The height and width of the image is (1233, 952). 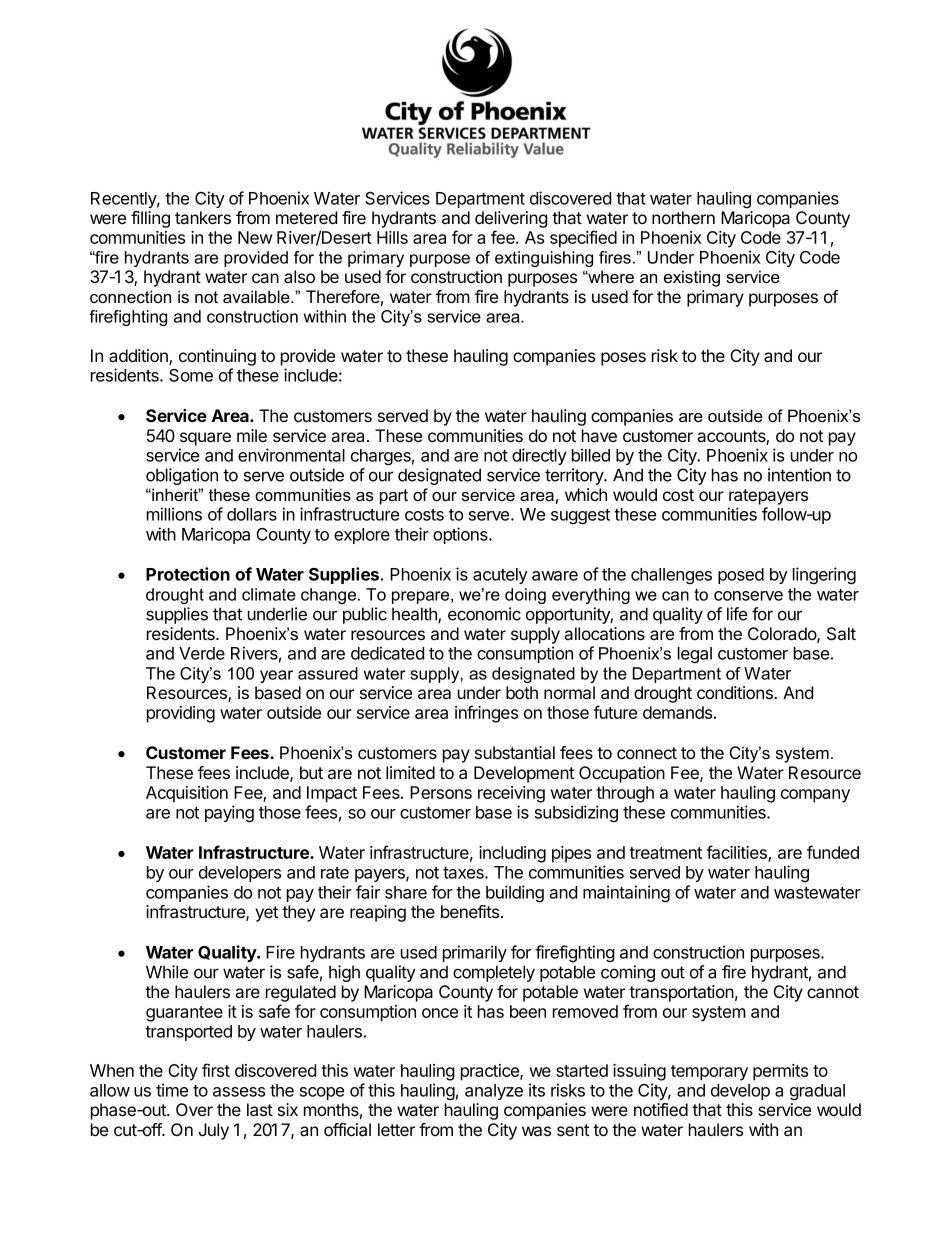 What do you see at coordinates (494, 1092) in the image?
I see `analyze` at bounding box center [494, 1092].
